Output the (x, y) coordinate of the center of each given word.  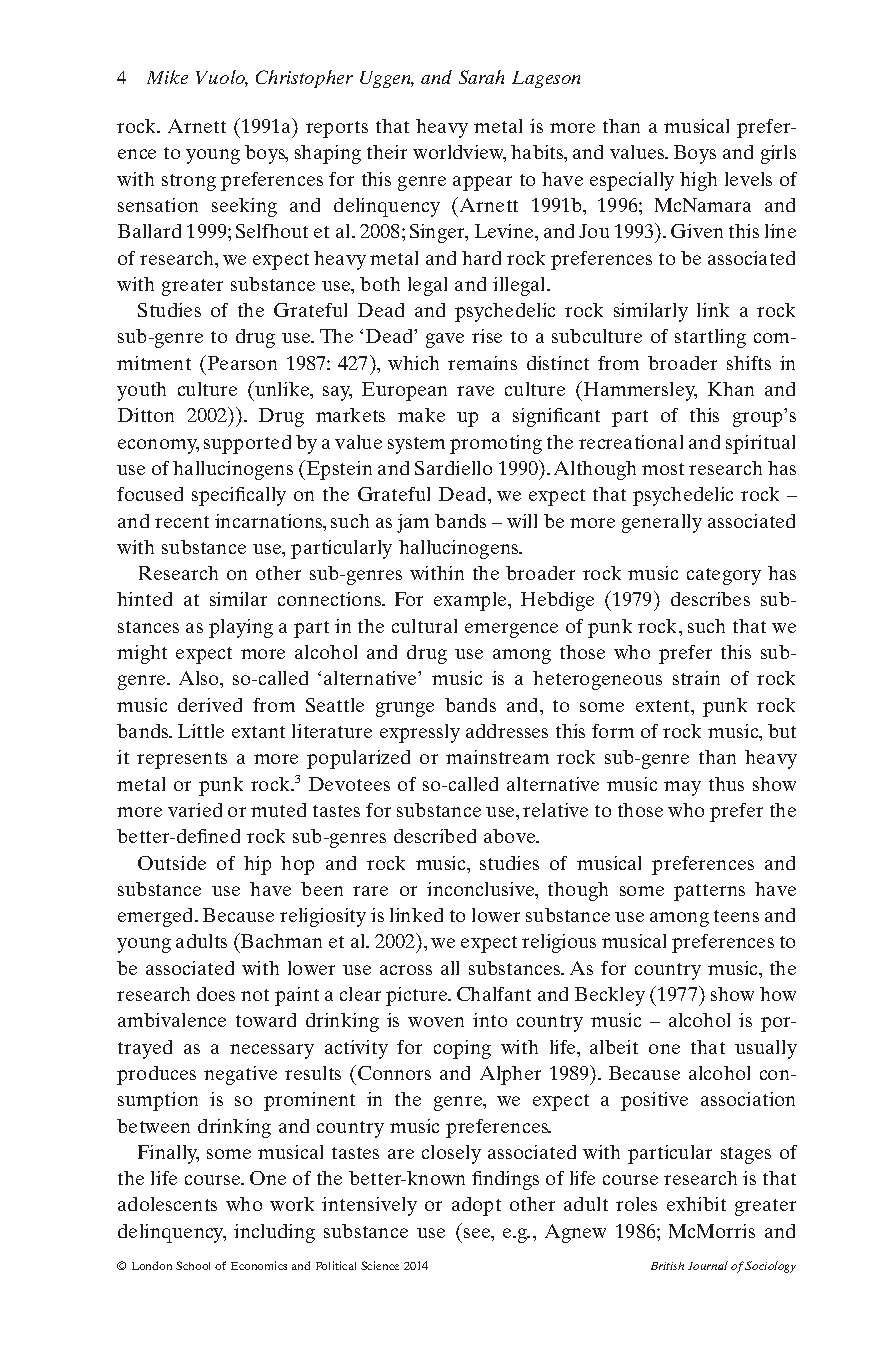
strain (696, 678)
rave (475, 391)
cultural (424, 626)
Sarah (481, 77)
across (406, 970)
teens (736, 916)
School (193, 1265)
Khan (731, 389)
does (216, 994)
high (698, 181)
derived (210, 705)
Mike (167, 77)
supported (247, 444)
